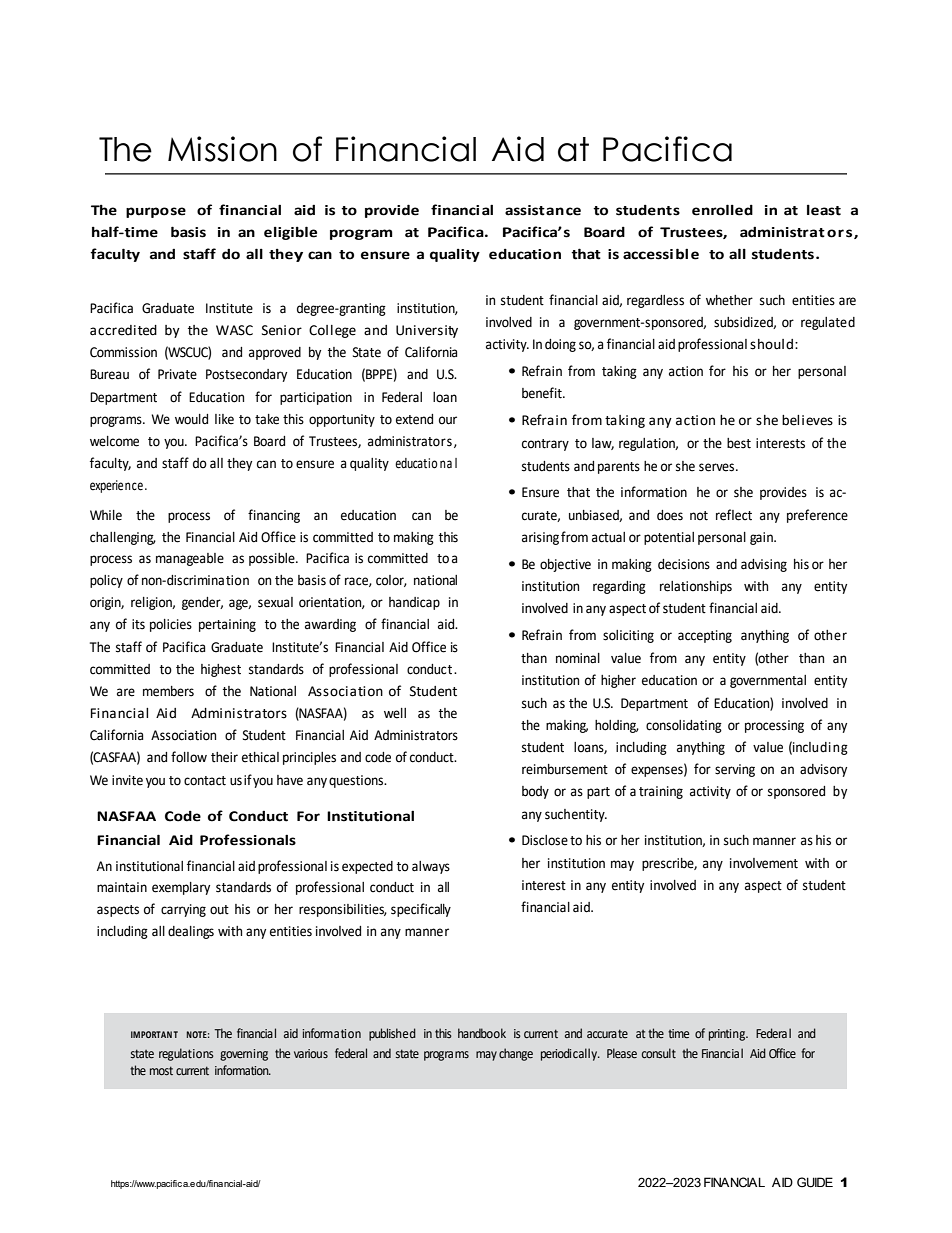  Describe the element at coordinates (431, 867) in the page. I see `always` at that location.
